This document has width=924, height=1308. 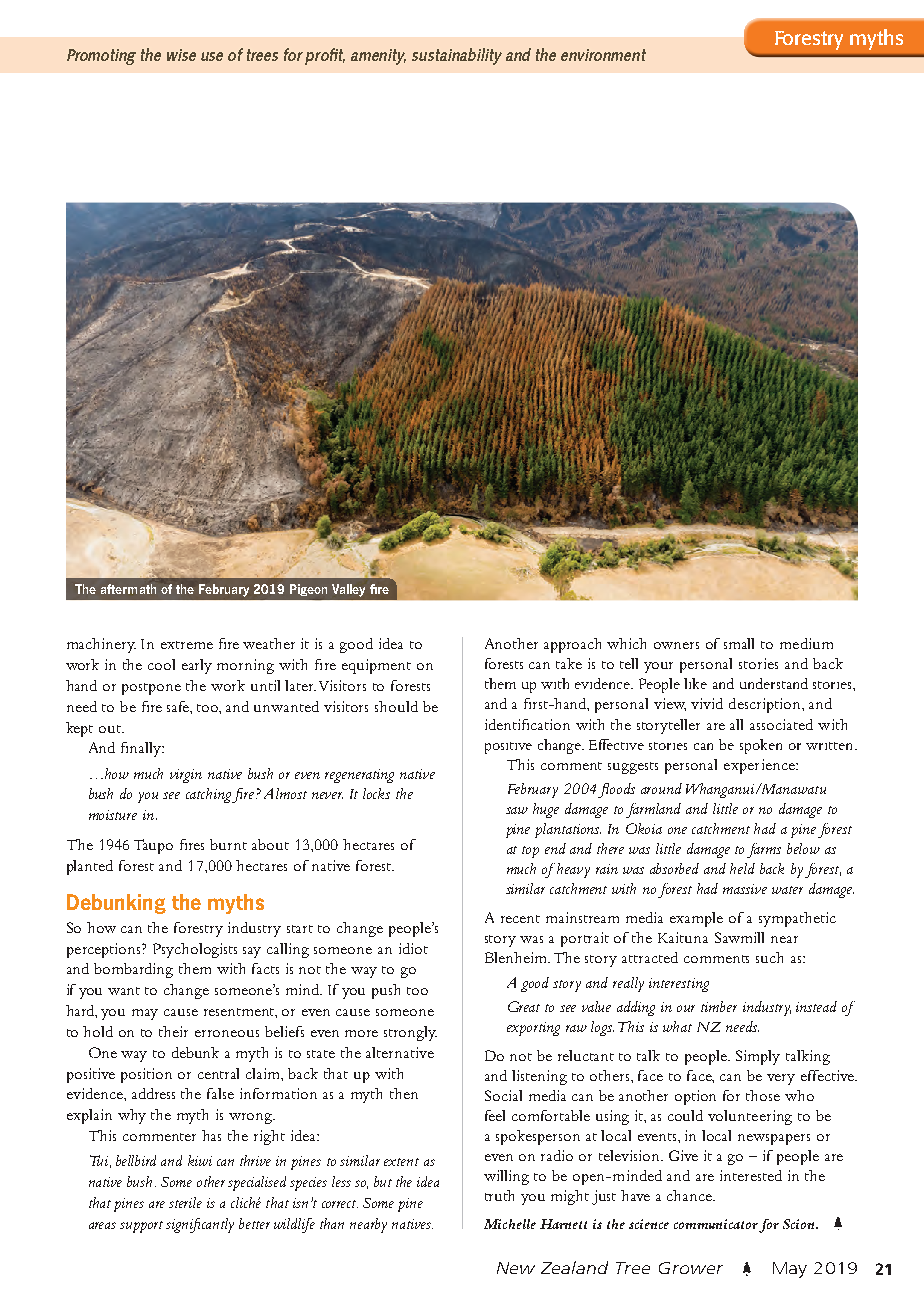 I want to click on recent, so click(x=520, y=919).
